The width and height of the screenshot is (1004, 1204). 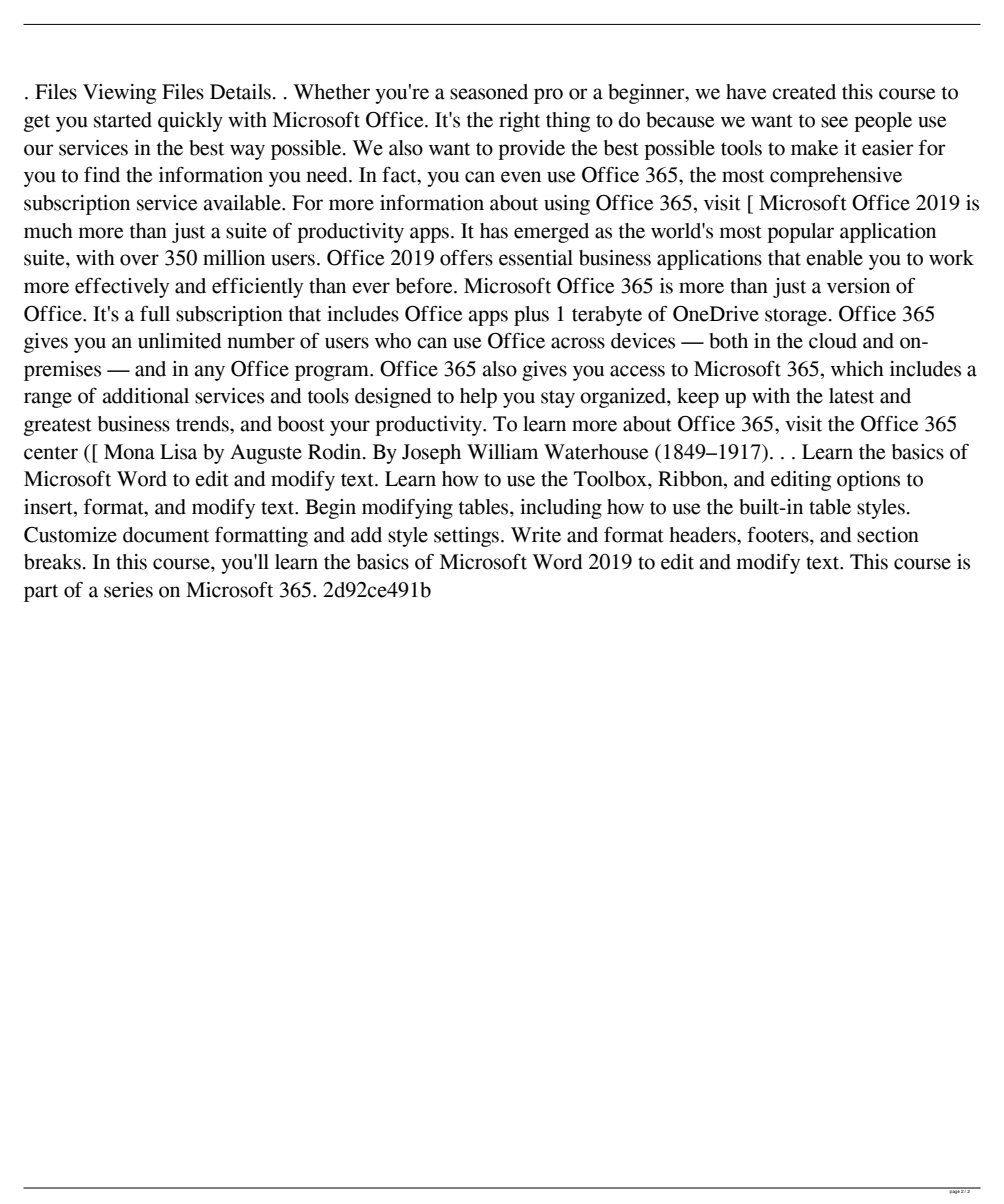 What do you see at coordinates (834, 122) in the screenshot?
I see `see` at bounding box center [834, 122].
